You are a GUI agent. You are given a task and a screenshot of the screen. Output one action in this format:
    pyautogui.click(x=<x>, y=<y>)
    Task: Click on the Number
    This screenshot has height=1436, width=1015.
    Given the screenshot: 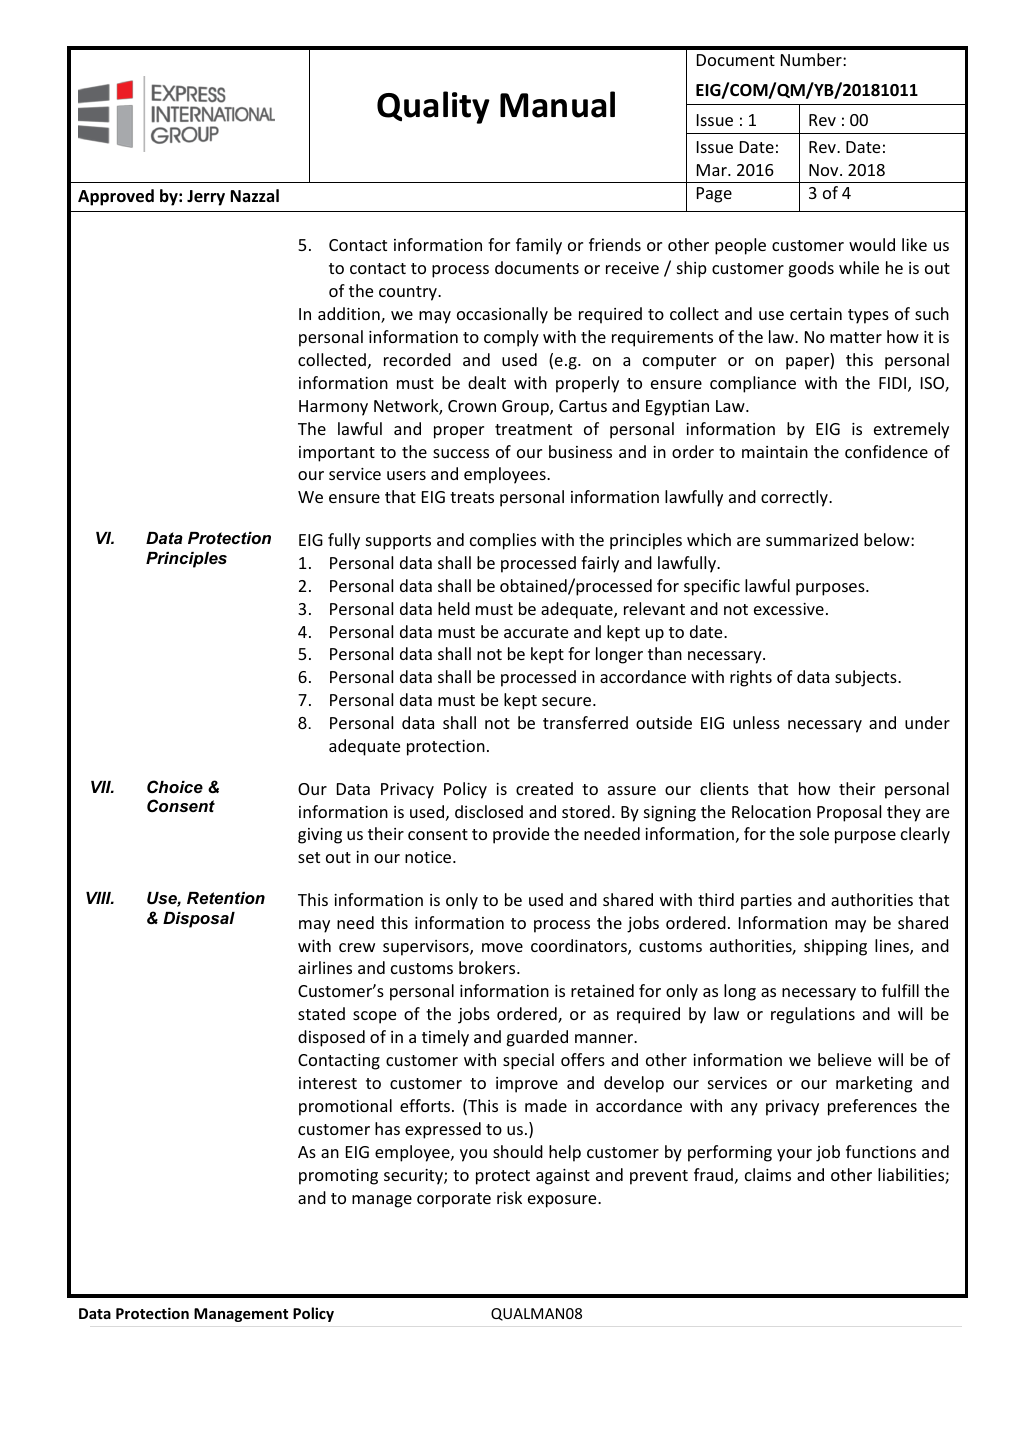 What is the action you would take?
    pyautogui.click(x=812, y=59)
